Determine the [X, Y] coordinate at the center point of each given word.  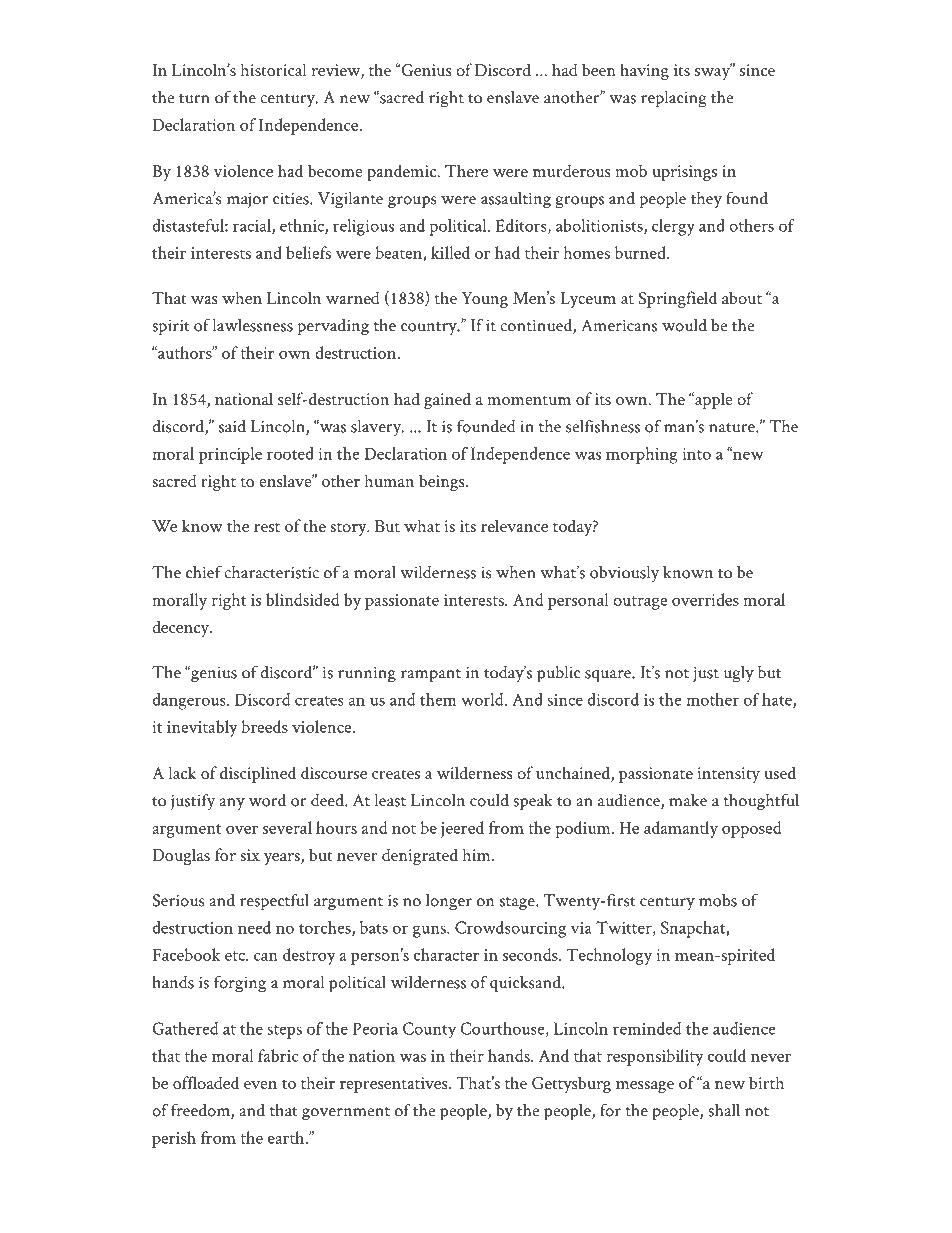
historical [273, 70]
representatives [395, 1085]
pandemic [402, 172]
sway [713, 73]
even [260, 1085]
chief [204, 572]
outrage [640, 603]
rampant [431, 676]
